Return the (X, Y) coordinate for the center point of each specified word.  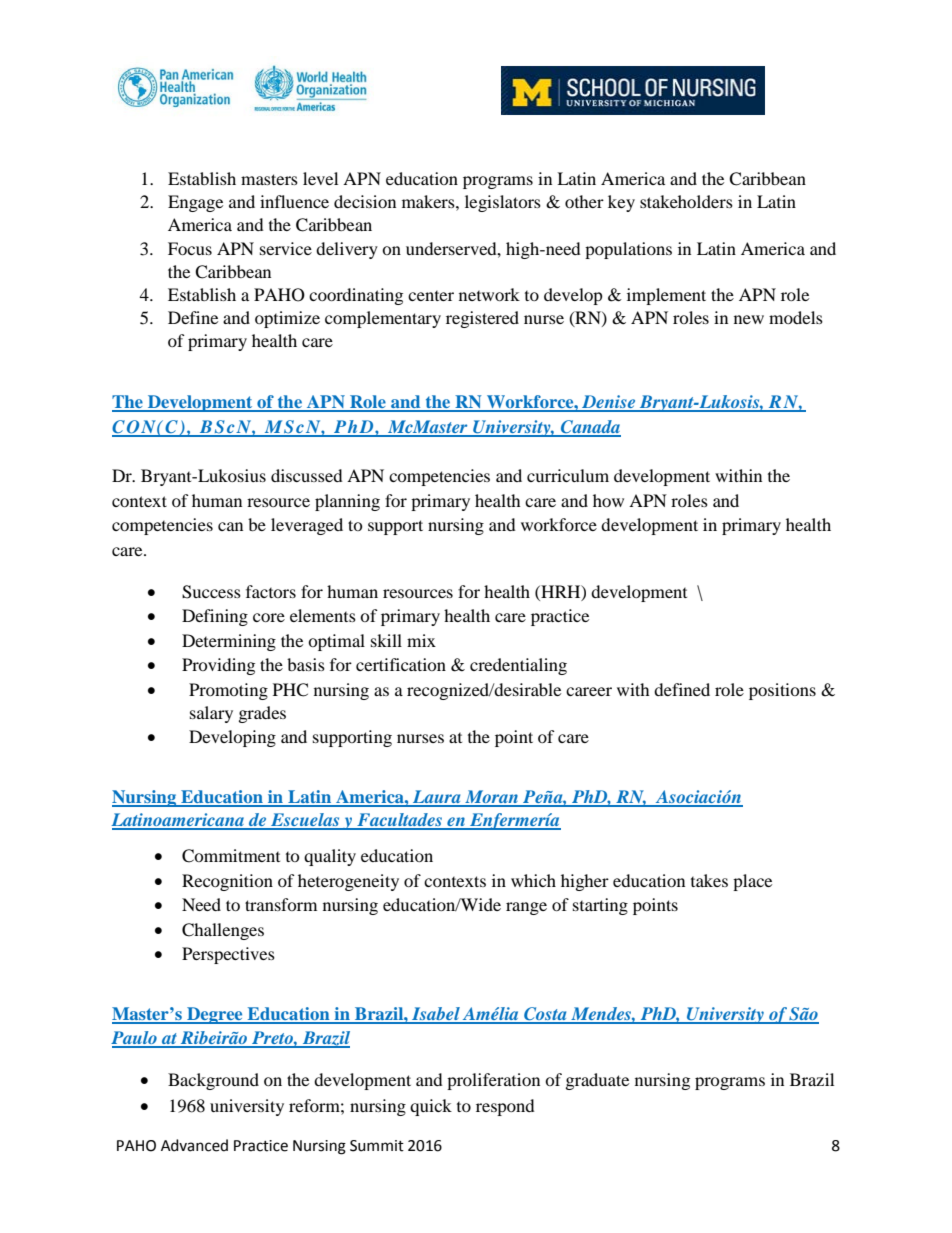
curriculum (568, 475)
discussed (307, 475)
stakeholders (686, 201)
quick (431, 1107)
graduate (597, 1081)
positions (782, 691)
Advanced (194, 1145)
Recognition (227, 882)
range (526, 908)
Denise (609, 403)
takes (709, 880)
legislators (503, 203)
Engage (195, 203)
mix (421, 640)
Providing (218, 666)
